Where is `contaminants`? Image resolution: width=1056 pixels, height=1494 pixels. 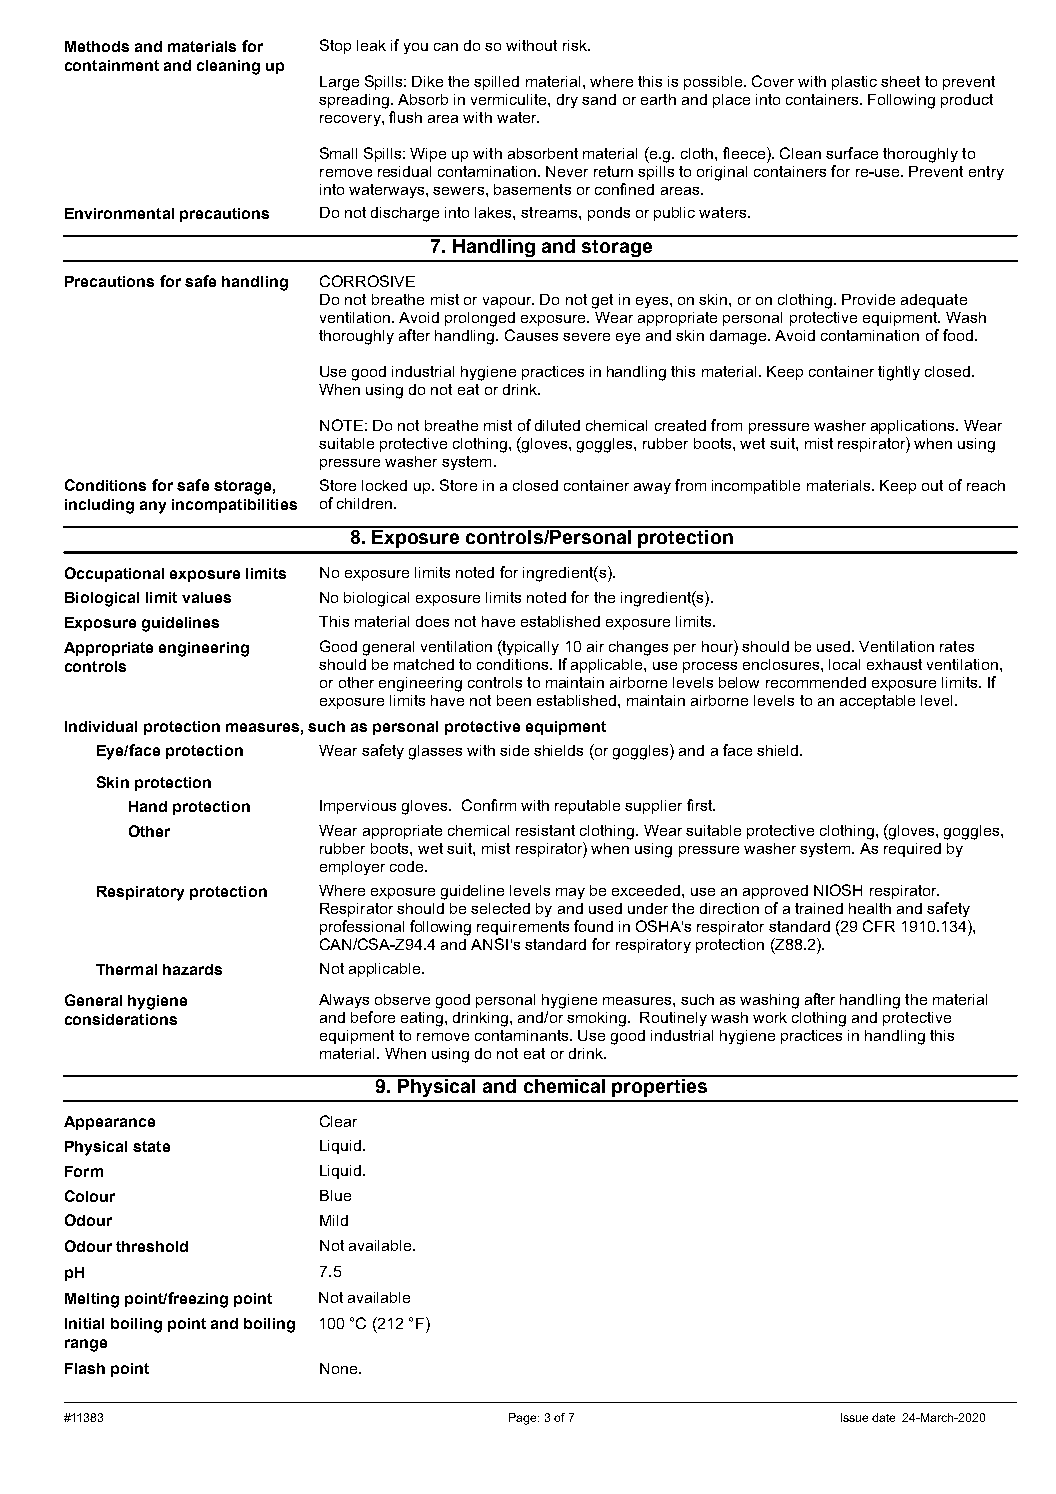 contaminants is located at coordinates (523, 1035).
